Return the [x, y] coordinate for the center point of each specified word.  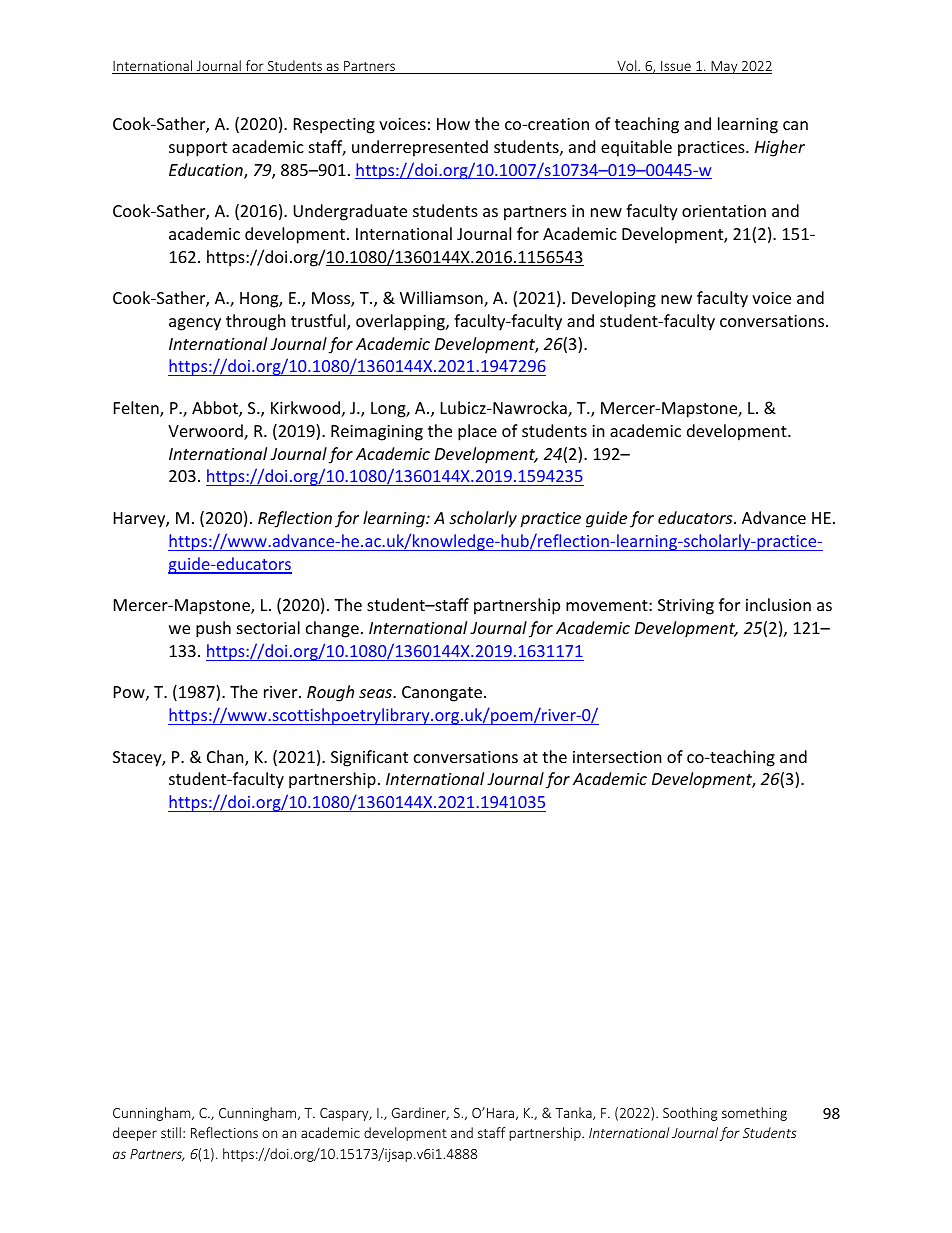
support [198, 149]
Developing [614, 299]
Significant [369, 758]
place [477, 432]
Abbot [216, 409]
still [171, 1132]
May [724, 67]
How [453, 124]
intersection [617, 757]
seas [376, 693]
